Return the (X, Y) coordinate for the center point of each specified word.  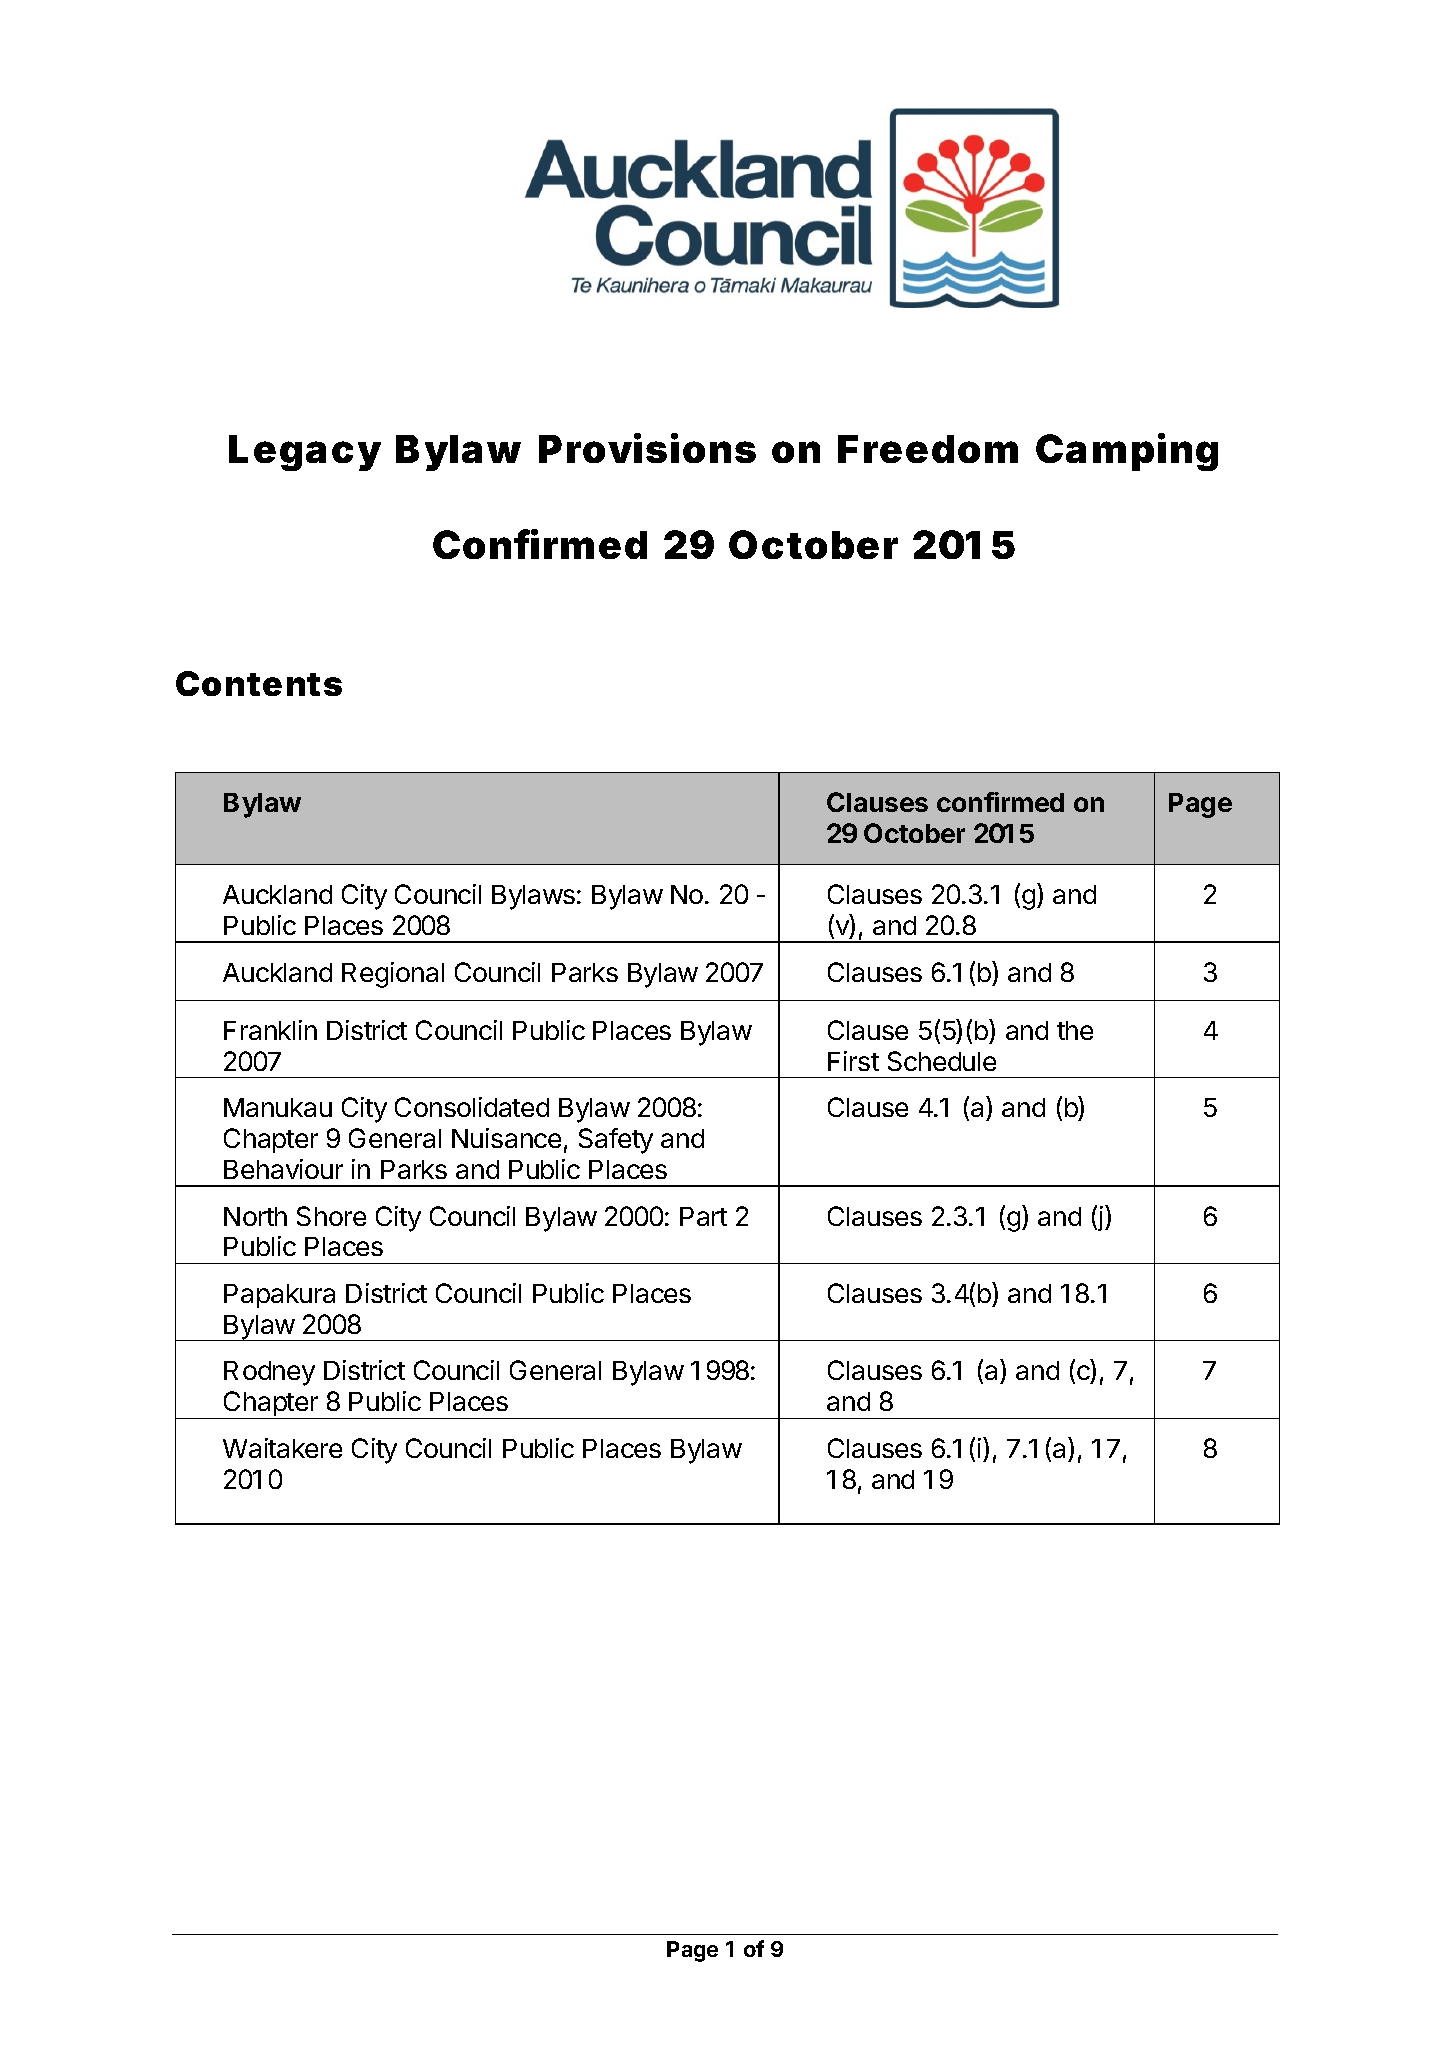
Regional (393, 975)
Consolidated (472, 1107)
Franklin (270, 1030)
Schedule (942, 1061)
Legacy (304, 453)
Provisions (647, 448)
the (1075, 1030)
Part (703, 1216)
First (853, 1061)
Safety (616, 1141)
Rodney (269, 1373)
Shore (331, 1216)
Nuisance (506, 1138)
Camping (1127, 452)
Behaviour (283, 1169)
